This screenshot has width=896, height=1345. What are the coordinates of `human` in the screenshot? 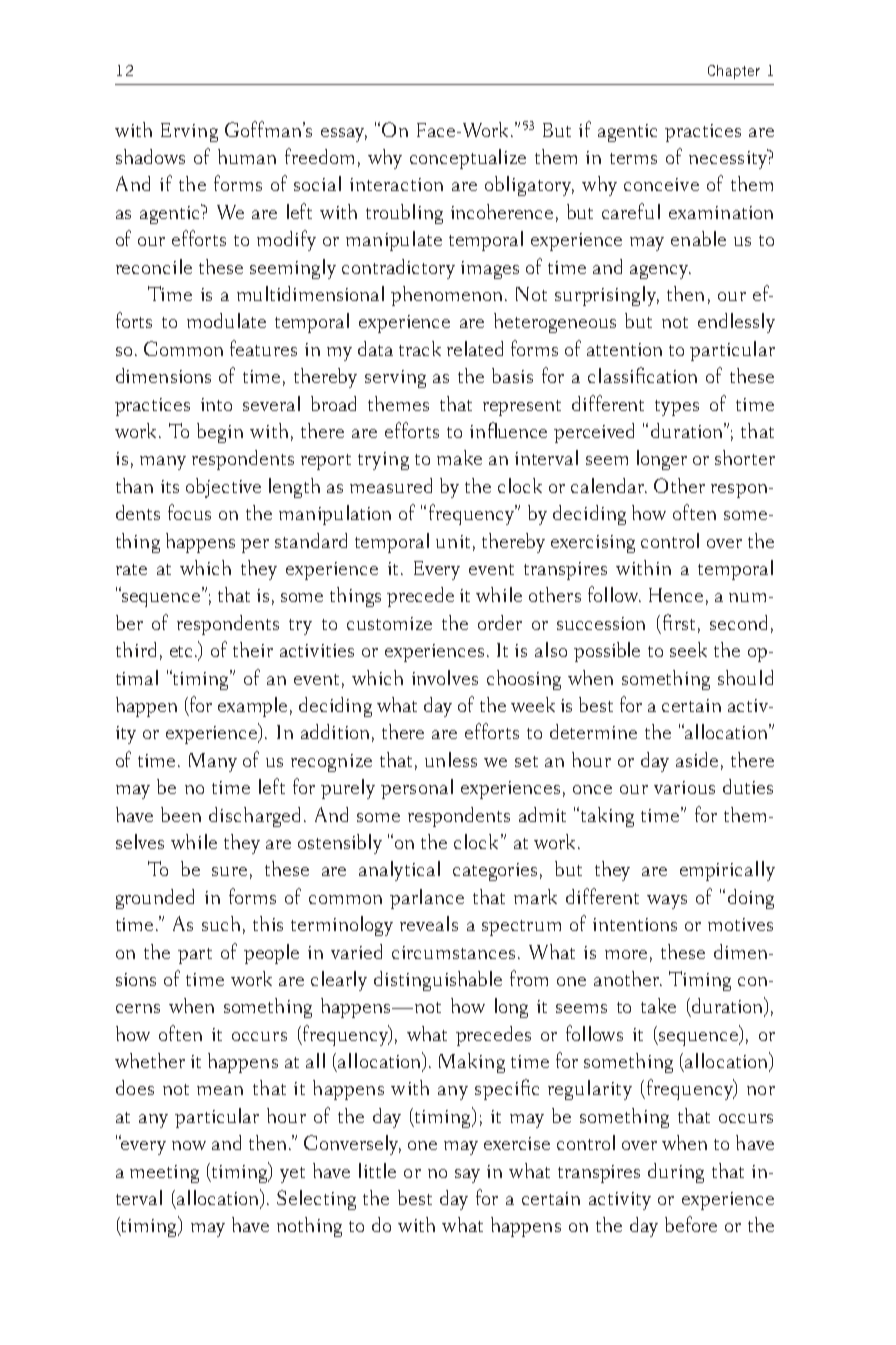 It's located at (247, 156).
